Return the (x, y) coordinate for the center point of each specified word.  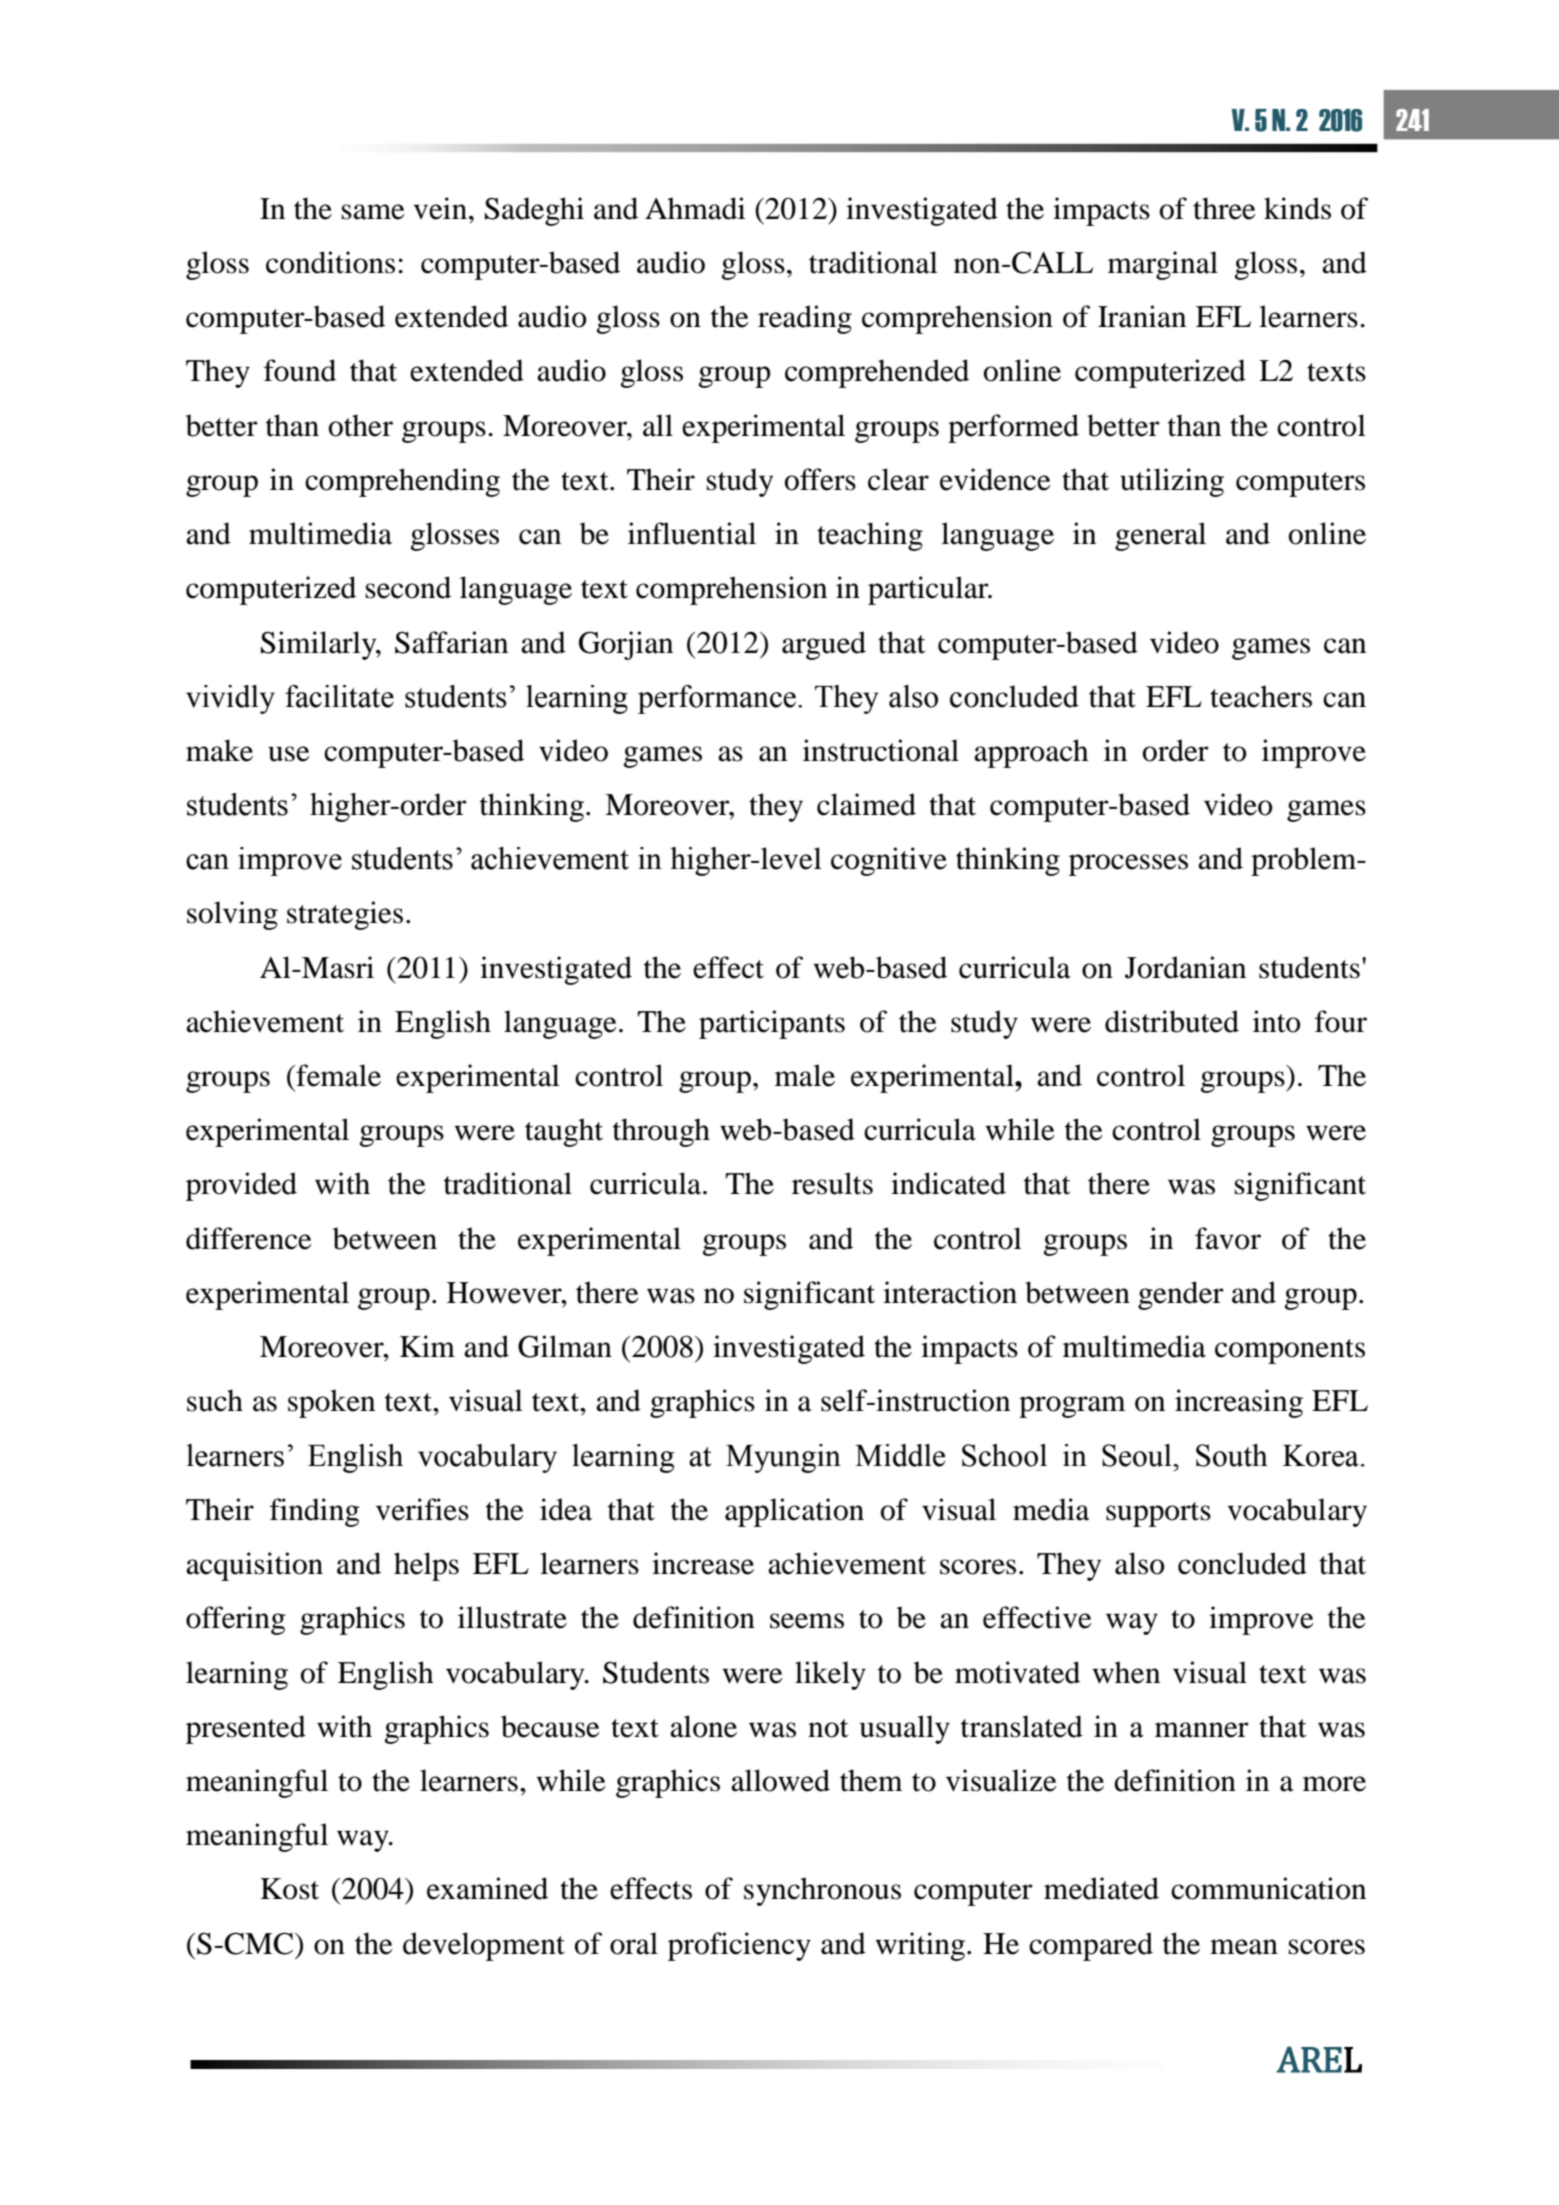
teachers (1261, 696)
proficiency (739, 1946)
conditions (330, 262)
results (832, 1183)
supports (1158, 1514)
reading (805, 319)
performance (717, 699)
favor (1228, 1238)
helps (426, 1566)
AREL (1319, 2059)
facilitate (339, 696)
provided (241, 1186)
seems (807, 1621)
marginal (1163, 265)
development (484, 1946)
